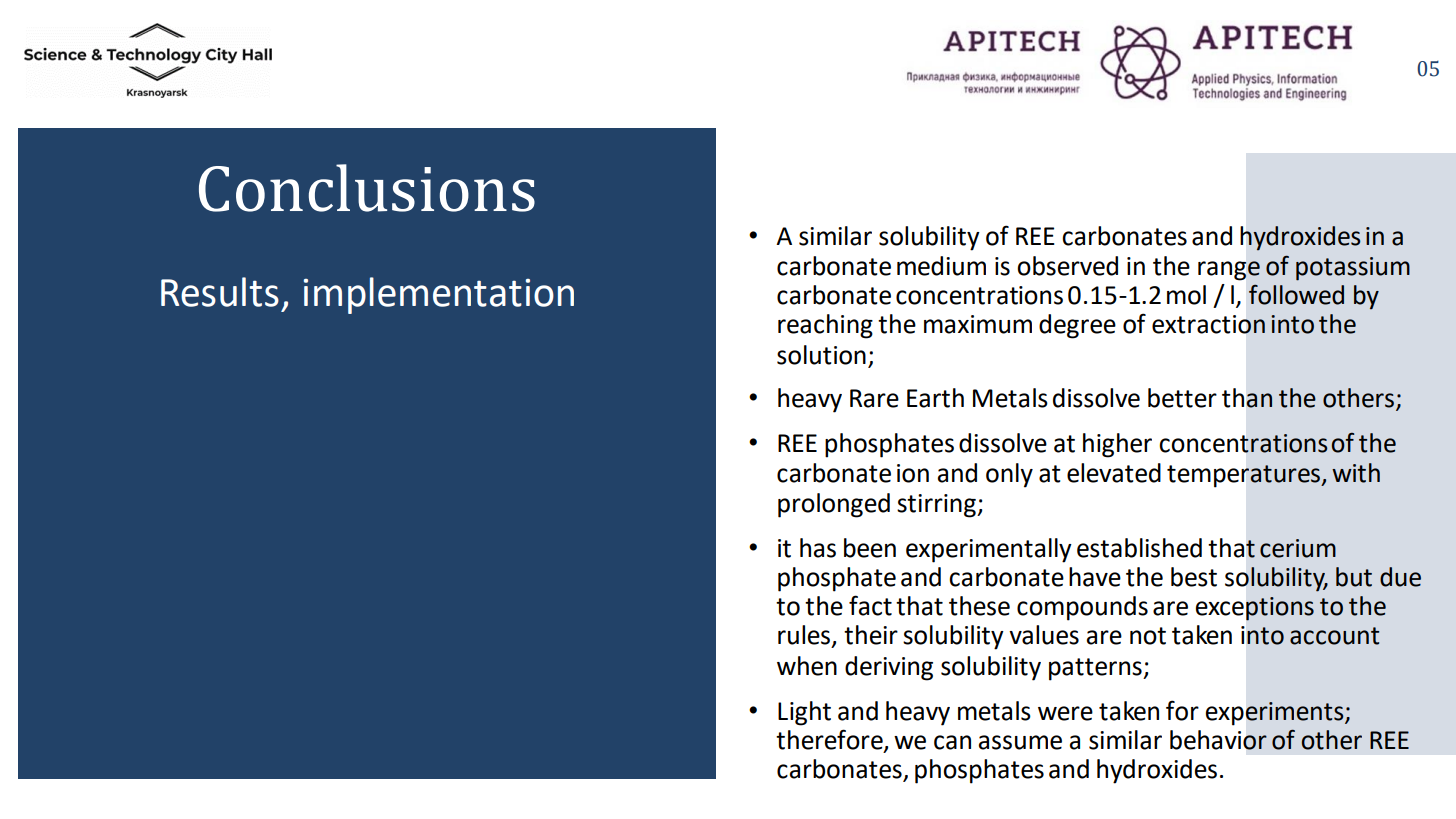  I want to click on range, so click(1229, 271).
